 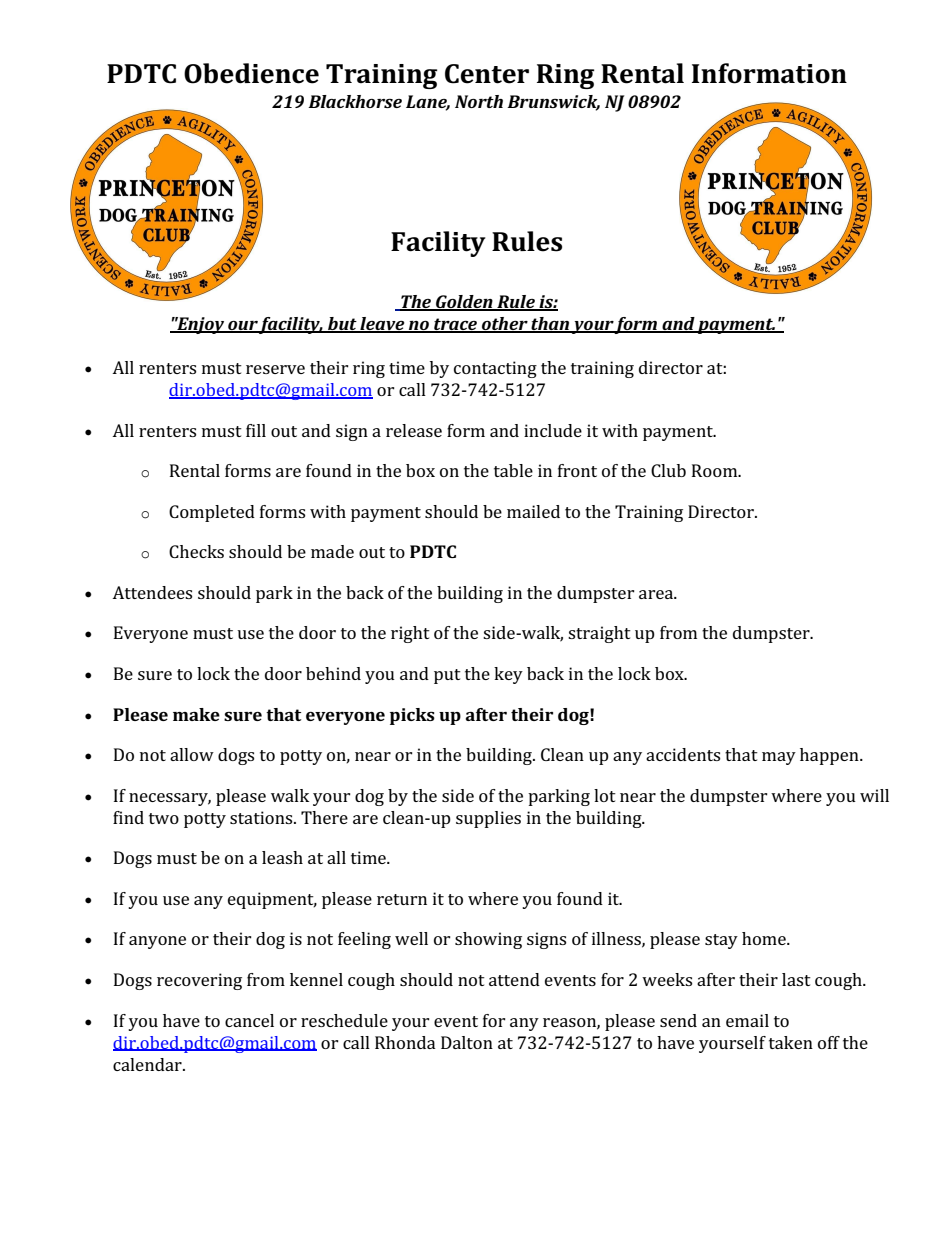 What do you see at coordinates (487, 74) in the document?
I see `Center` at bounding box center [487, 74].
